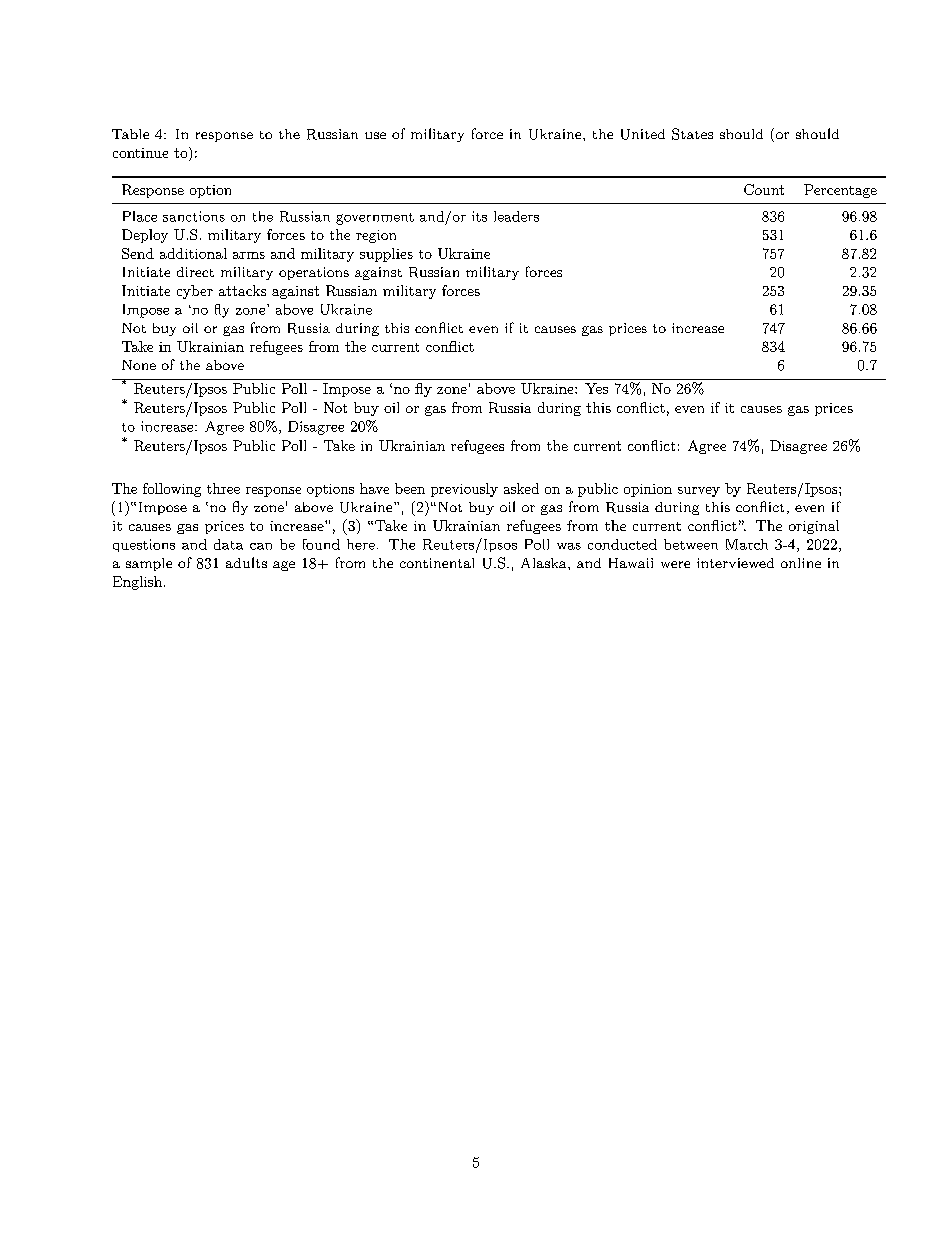 The height and width of the screenshot is (1233, 952). Describe the element at coordinates (596, 388) in the screenshot. I see `Yes` at that location.
